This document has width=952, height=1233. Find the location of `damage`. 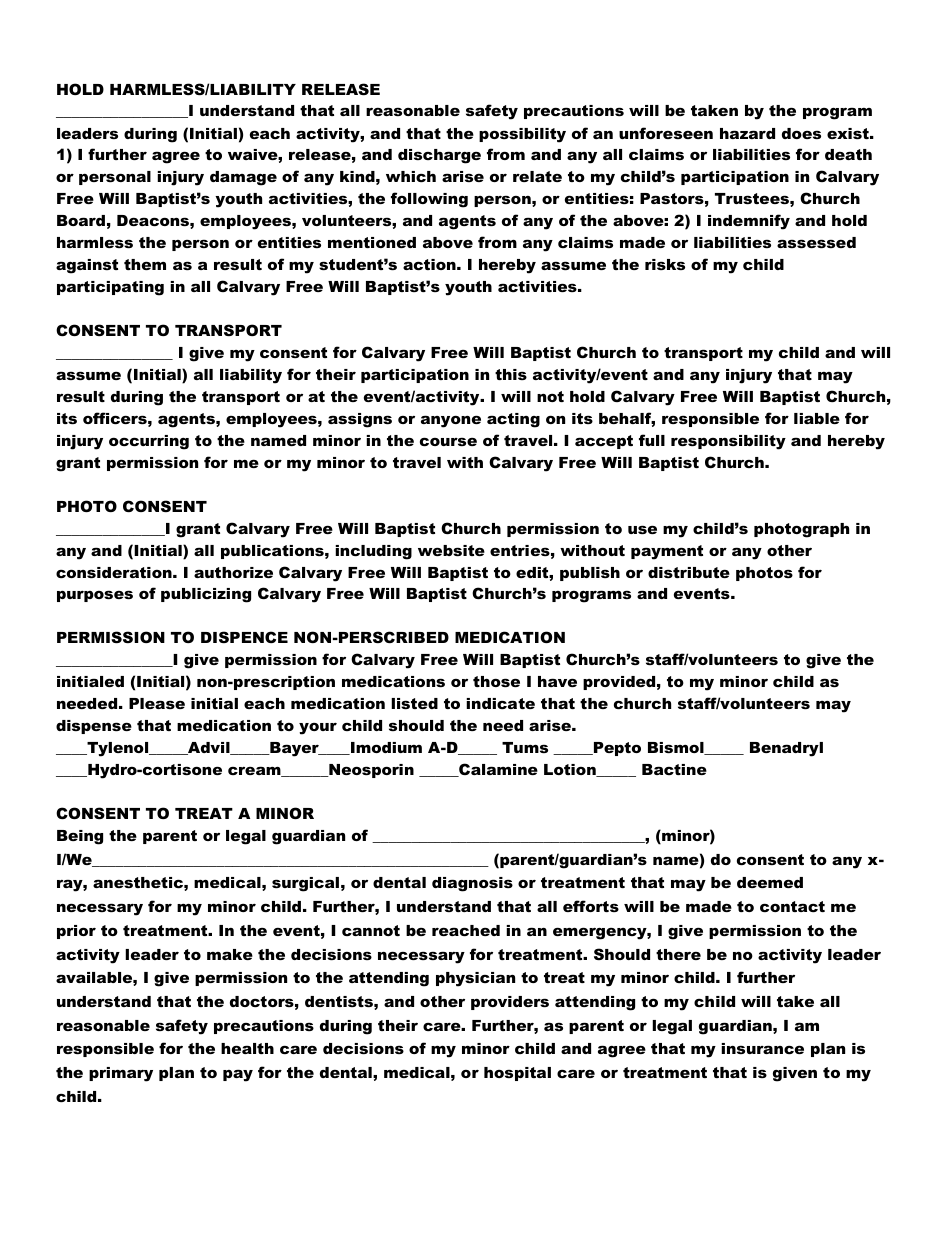

damage is located at coordinates (243, 178).
